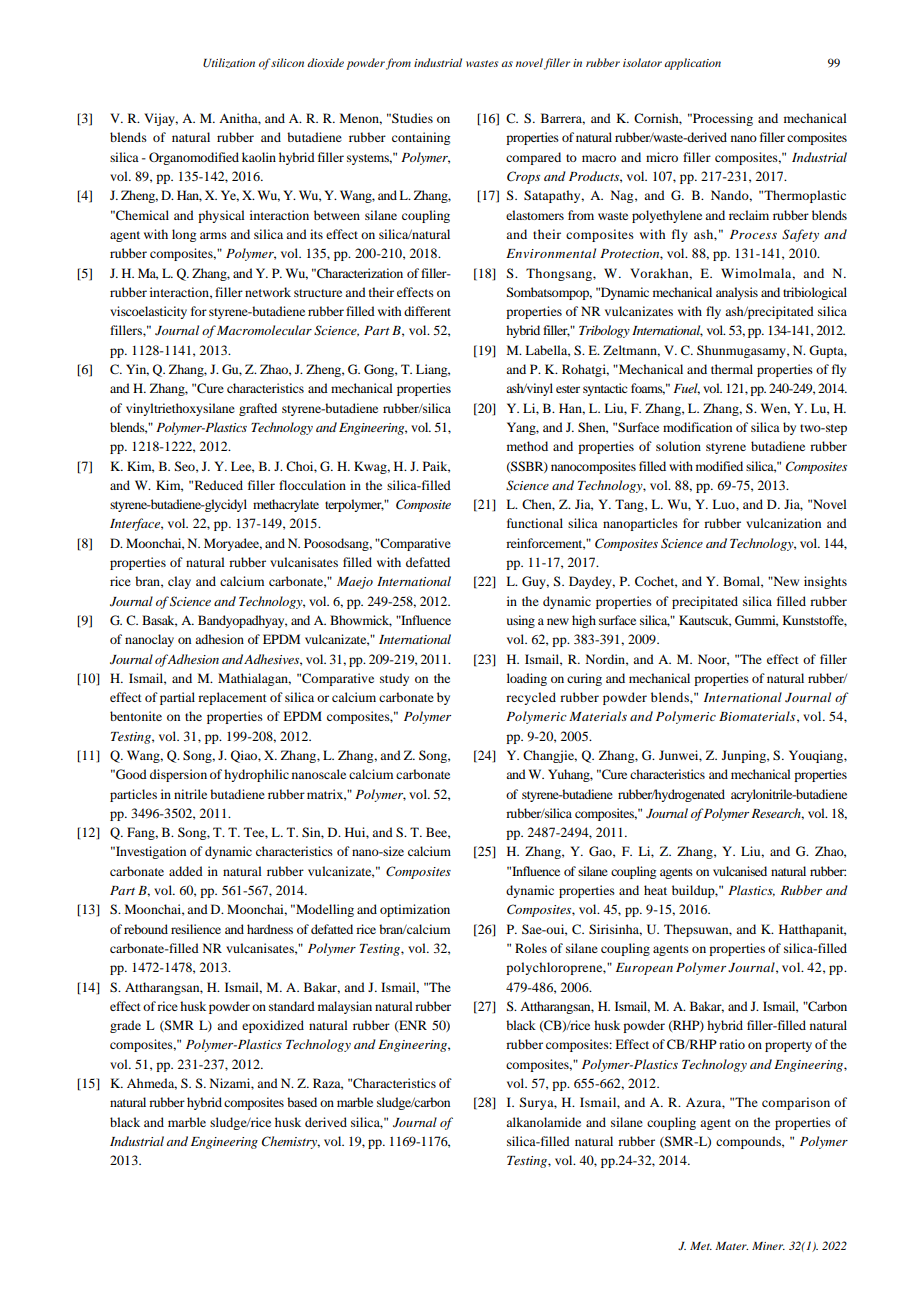 This screenshot has height=1308, width=924. What do you see at coordinates (302, 1102) in the screenshot?
I see `based` at bounding box center [302, 1102].
